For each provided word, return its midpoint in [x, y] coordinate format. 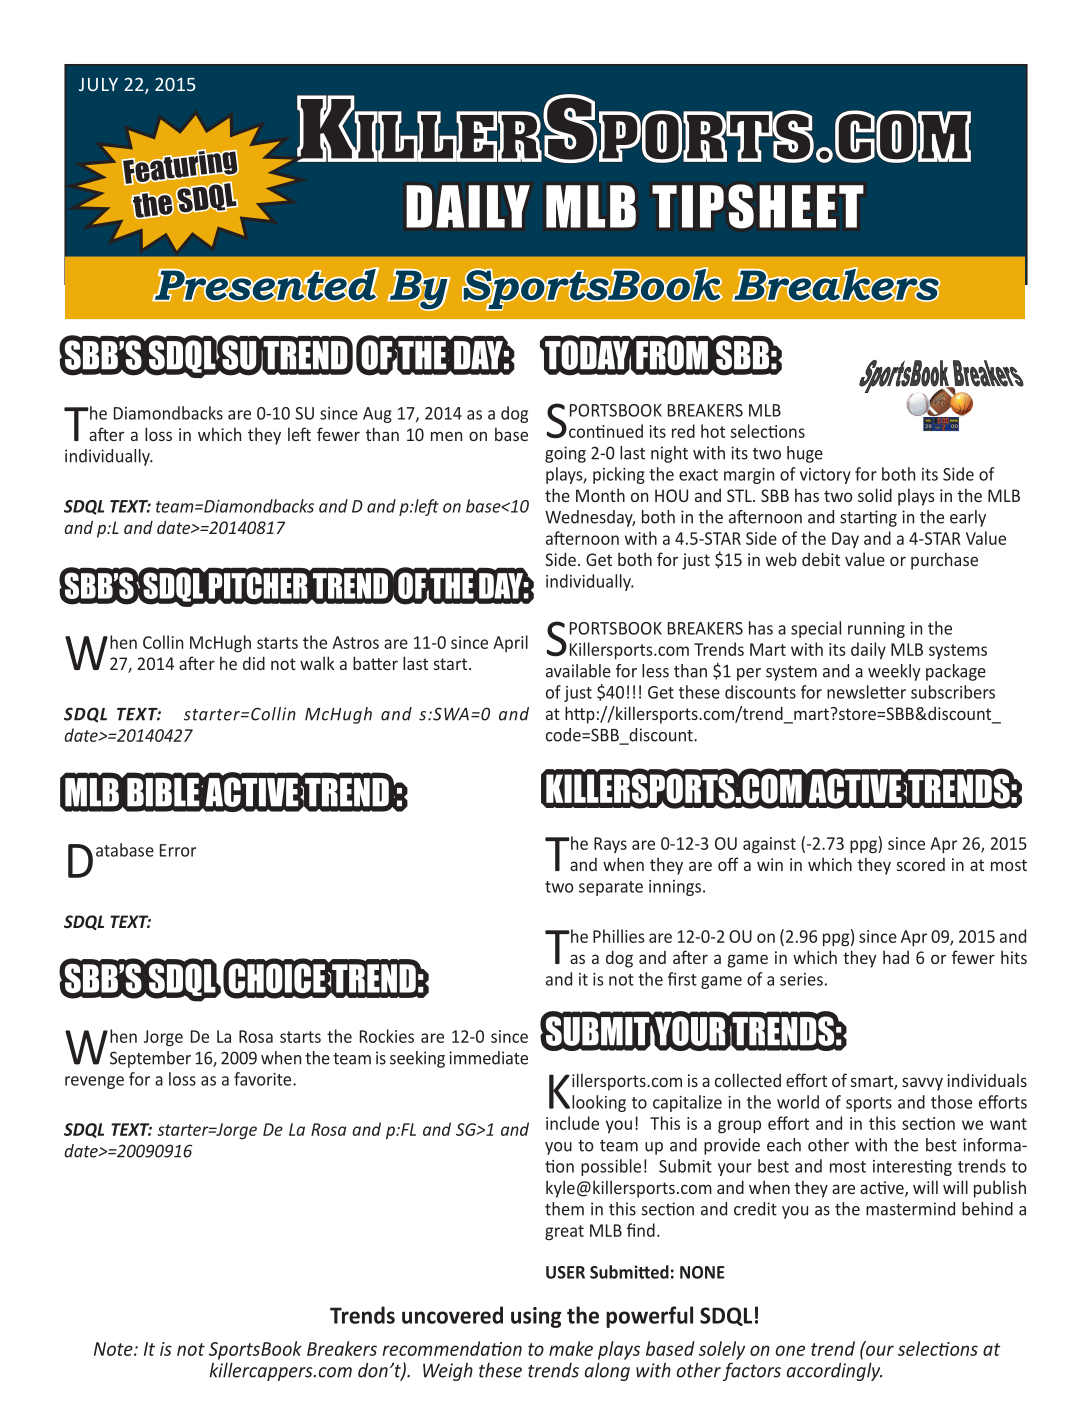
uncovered [452, 1315]
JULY [98, 84]
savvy [922, 1084]
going [565, 454]
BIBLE [164, 792]
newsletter [866, 692]
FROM [672, 355]
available [578, 671]
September [150, 1059]
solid [875, 495]
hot [713, 431]
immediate [488, 1058]
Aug [377, 415]
